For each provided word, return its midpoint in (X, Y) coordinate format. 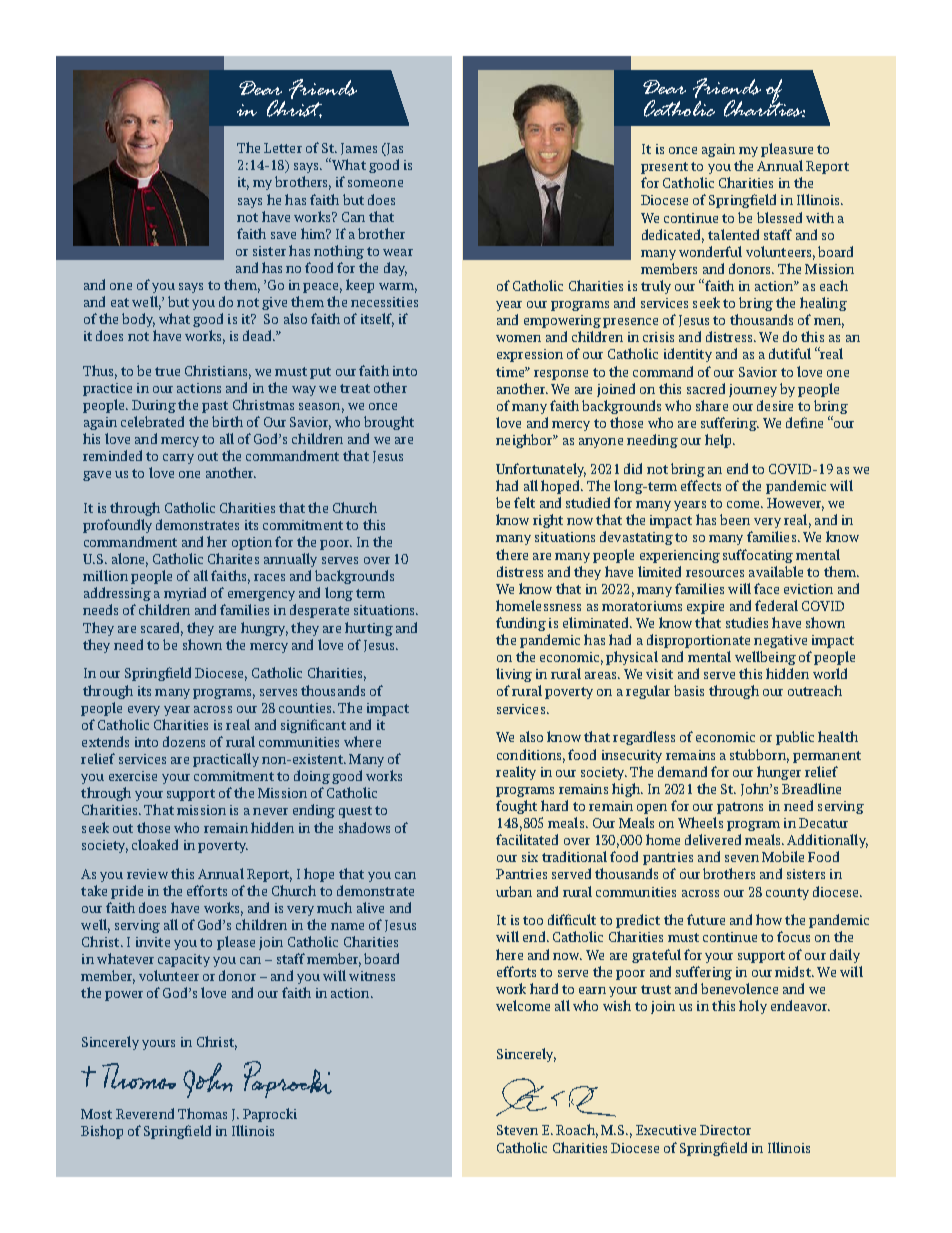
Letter (283, 148)
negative (780, 641)
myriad (185, 594)
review (147, 874)
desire (775, 405)
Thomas (202, 1113)
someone (375, 183)
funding (521, 624)
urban (514, 891)
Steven (517, 1130)
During (154, 406)
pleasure (787, 150)
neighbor (525, 441)
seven (742, 858)
